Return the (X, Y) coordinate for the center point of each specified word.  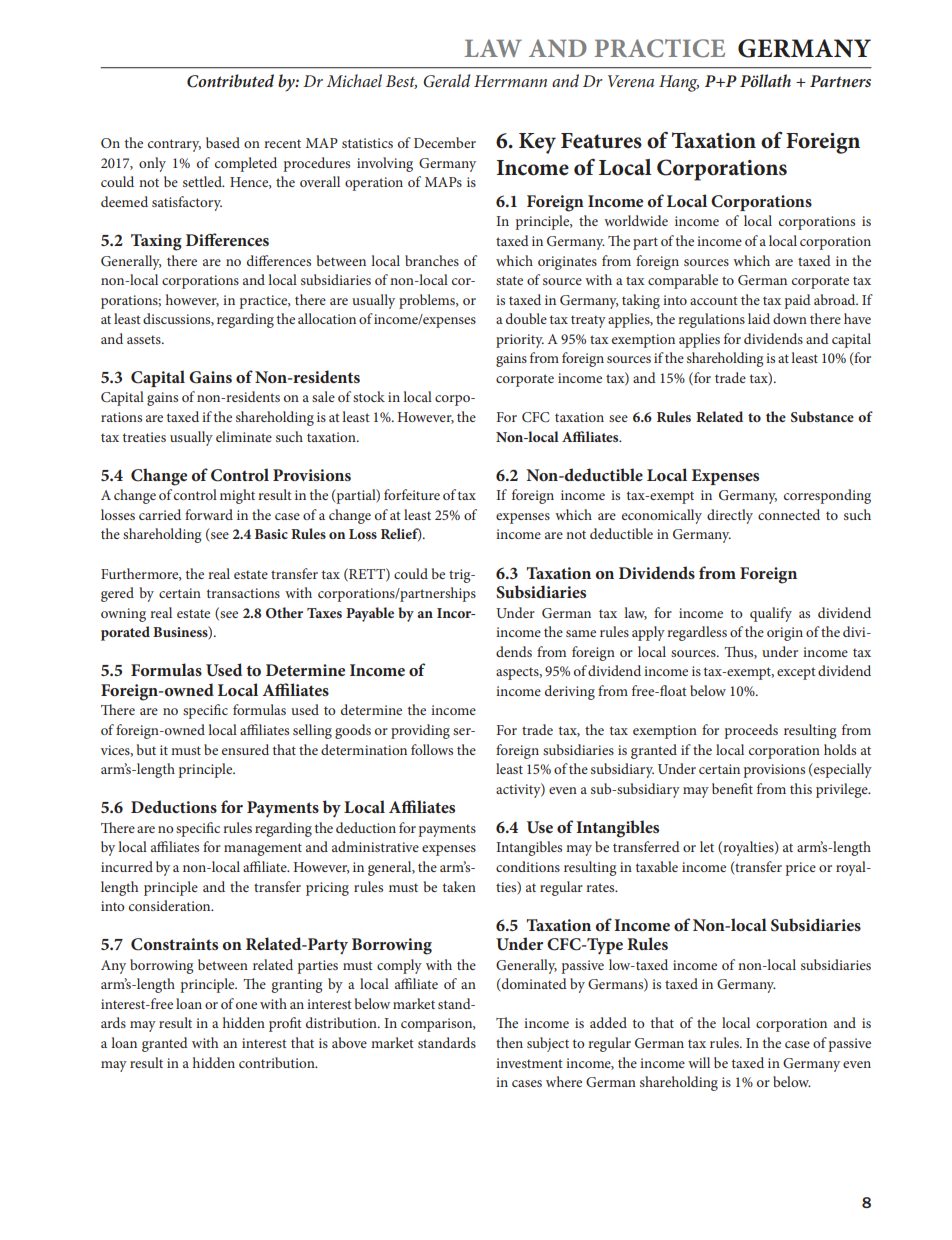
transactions (243, 593)
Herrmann (510, 81)
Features (601, 141)
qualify (771, 614)
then (509, 1042)
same (581, 633)
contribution (278, 1062)
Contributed (230, 81)
